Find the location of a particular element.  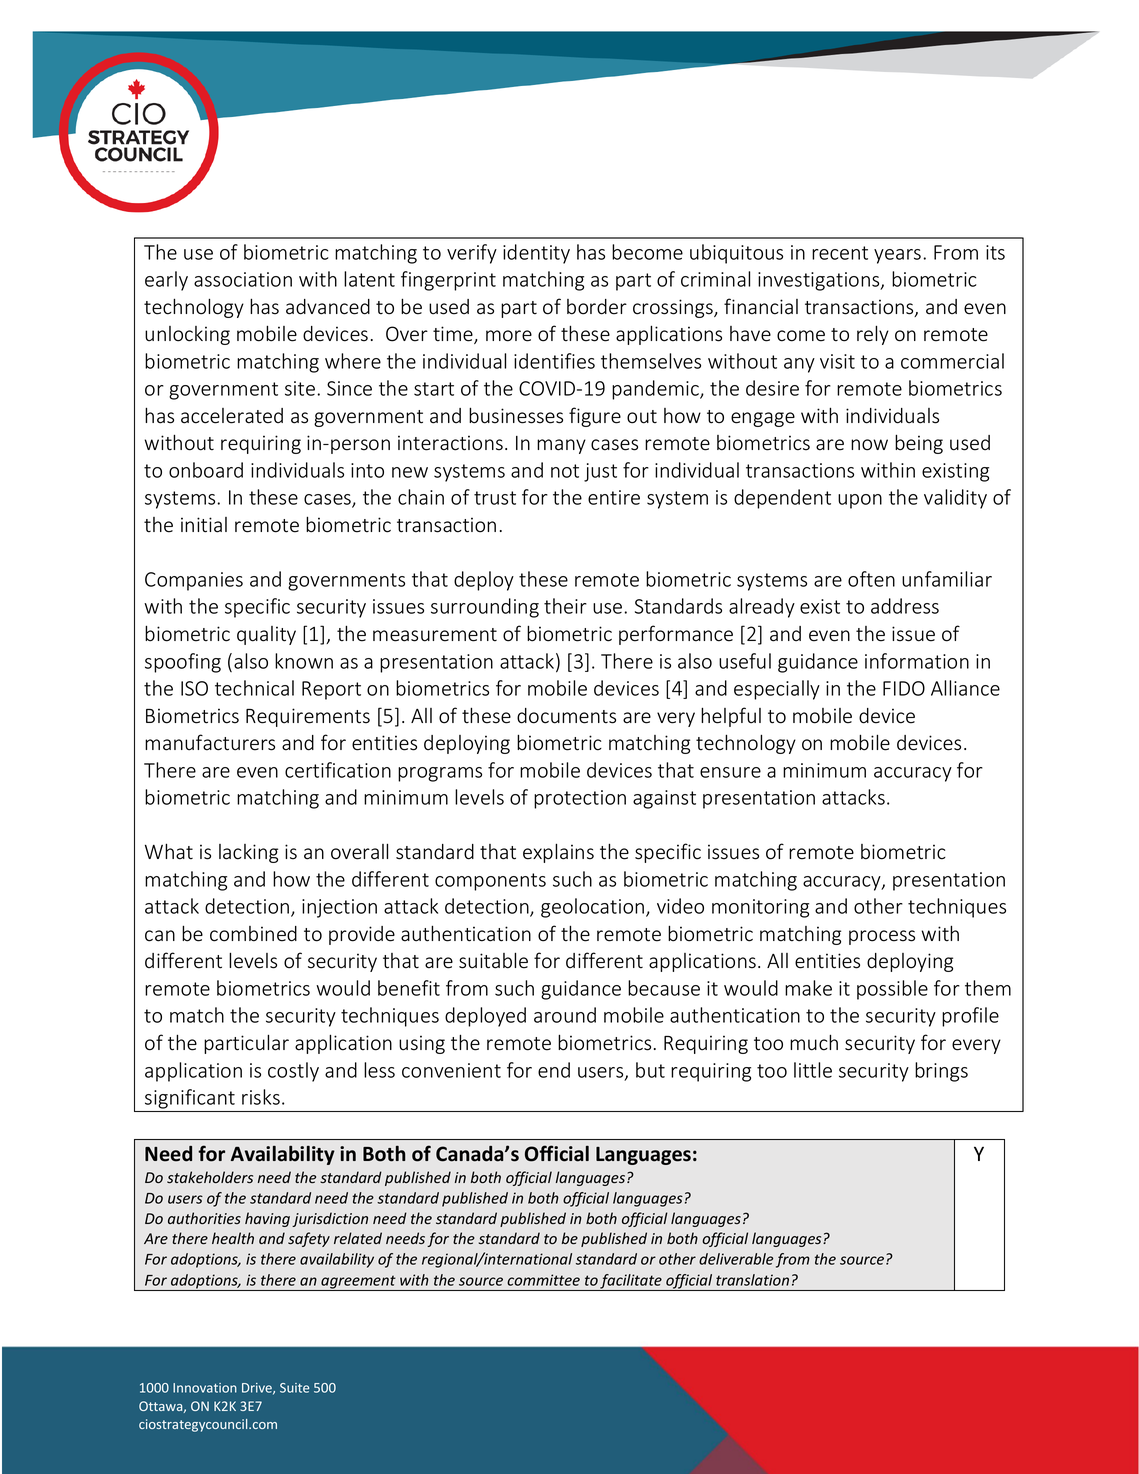

years is located at coordinates (899, 256).
